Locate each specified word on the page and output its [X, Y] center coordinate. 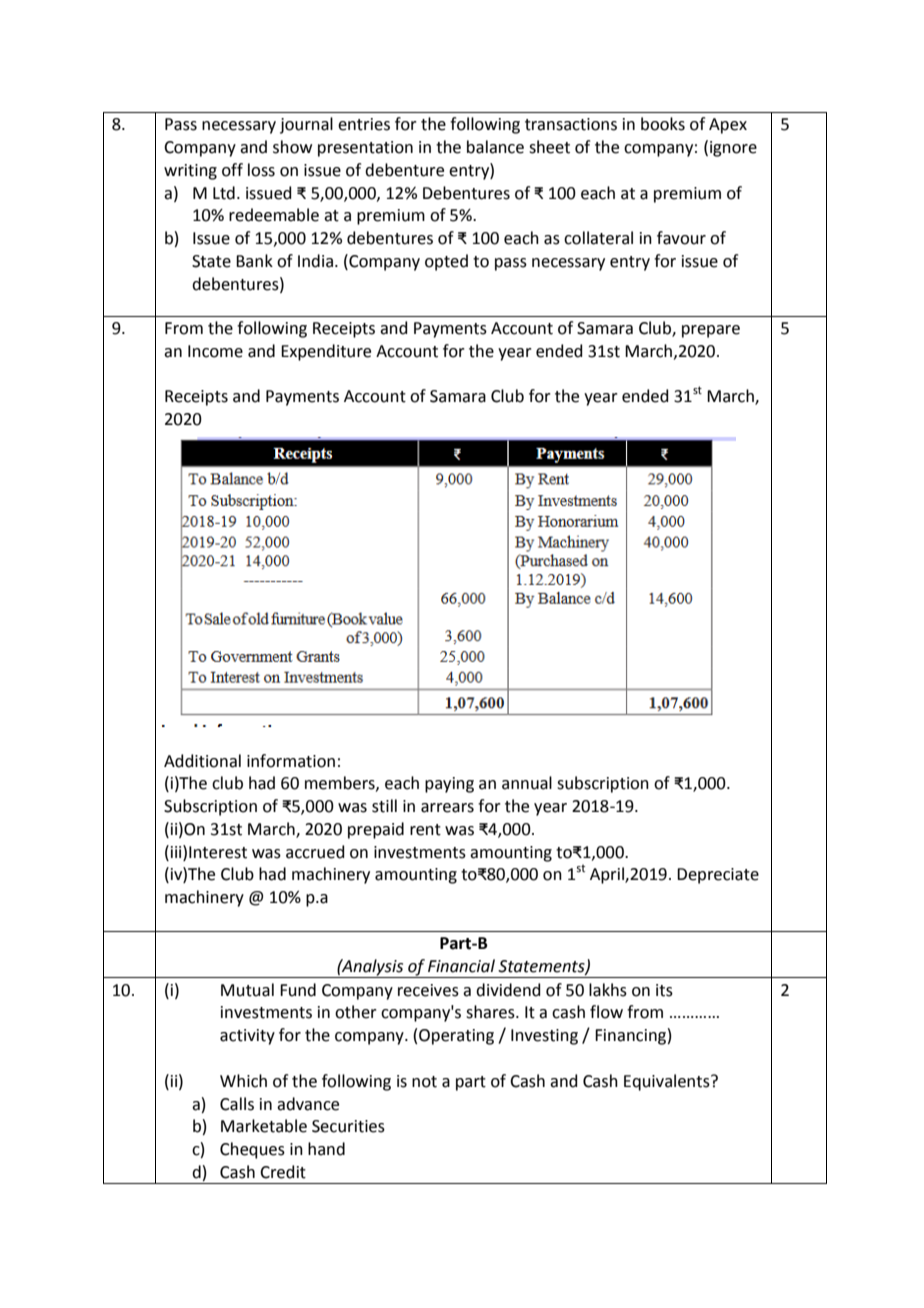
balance [495, 147]
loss [261, 170]
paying [449, 785]
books [663, 124]
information [291, 761]
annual [527, 783]
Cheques [252, 1150]
